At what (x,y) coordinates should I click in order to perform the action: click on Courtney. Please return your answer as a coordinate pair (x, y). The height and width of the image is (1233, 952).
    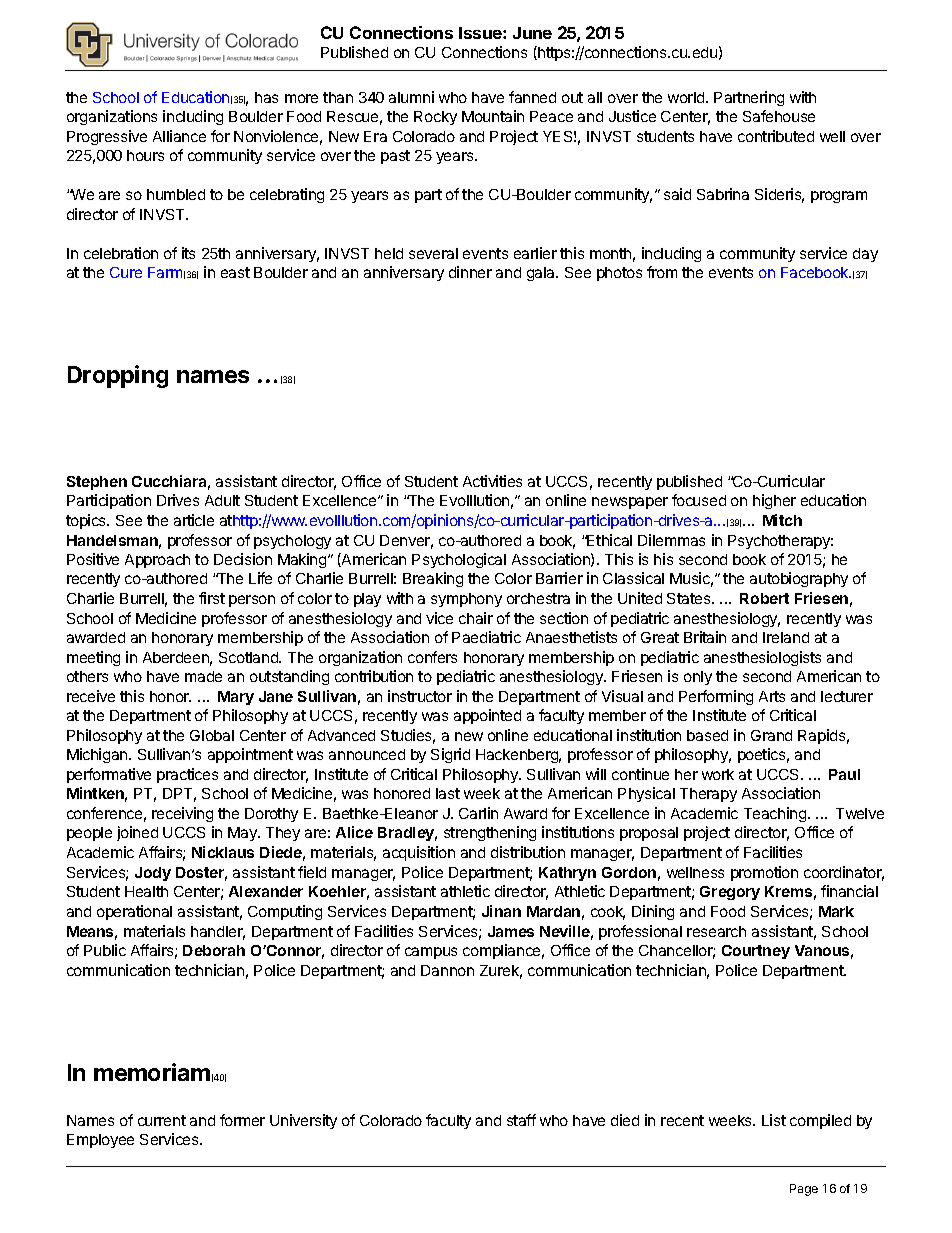
    Looking at the image, I should click on (756, 952).
